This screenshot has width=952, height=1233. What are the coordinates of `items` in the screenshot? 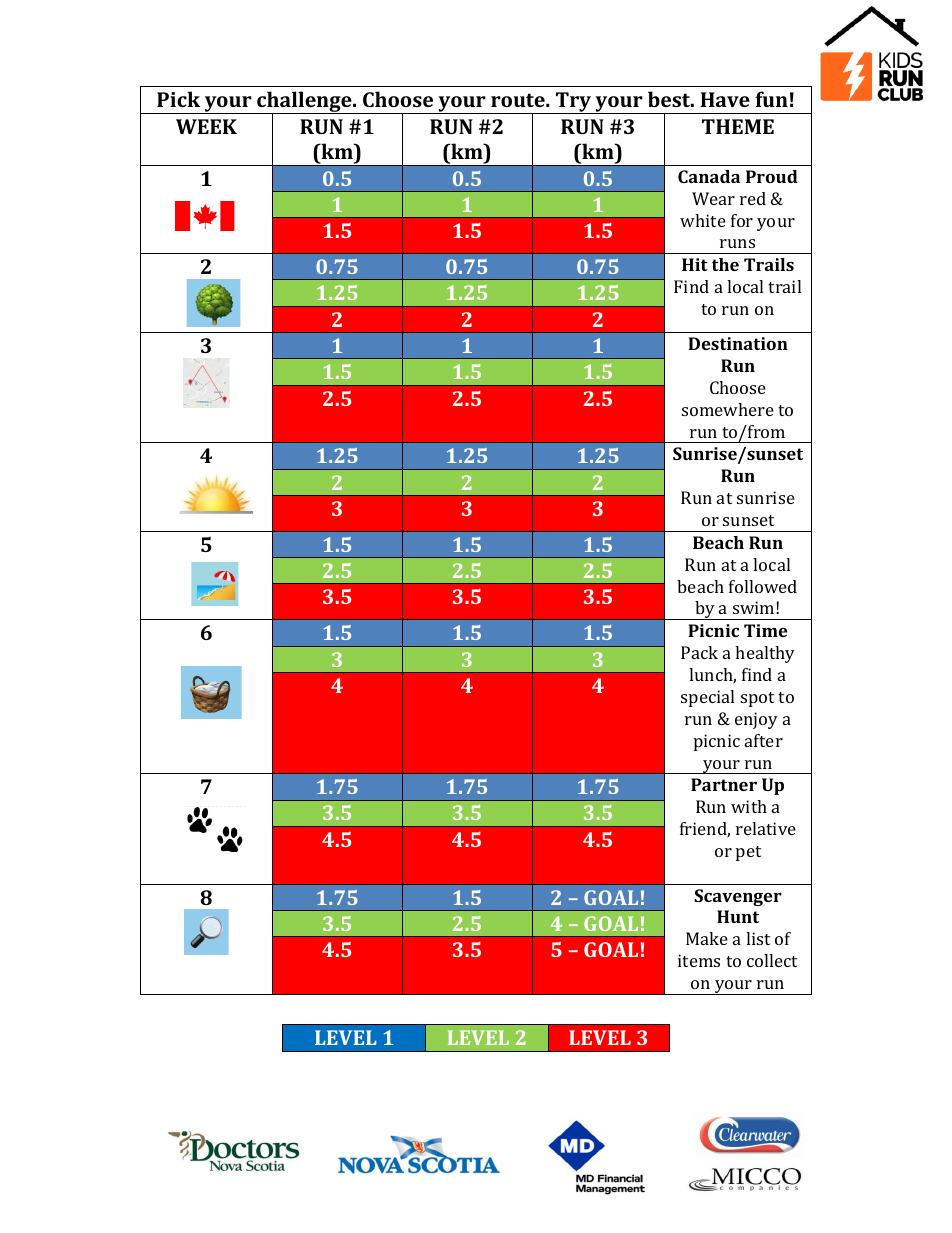 It's located at (699, 960).
